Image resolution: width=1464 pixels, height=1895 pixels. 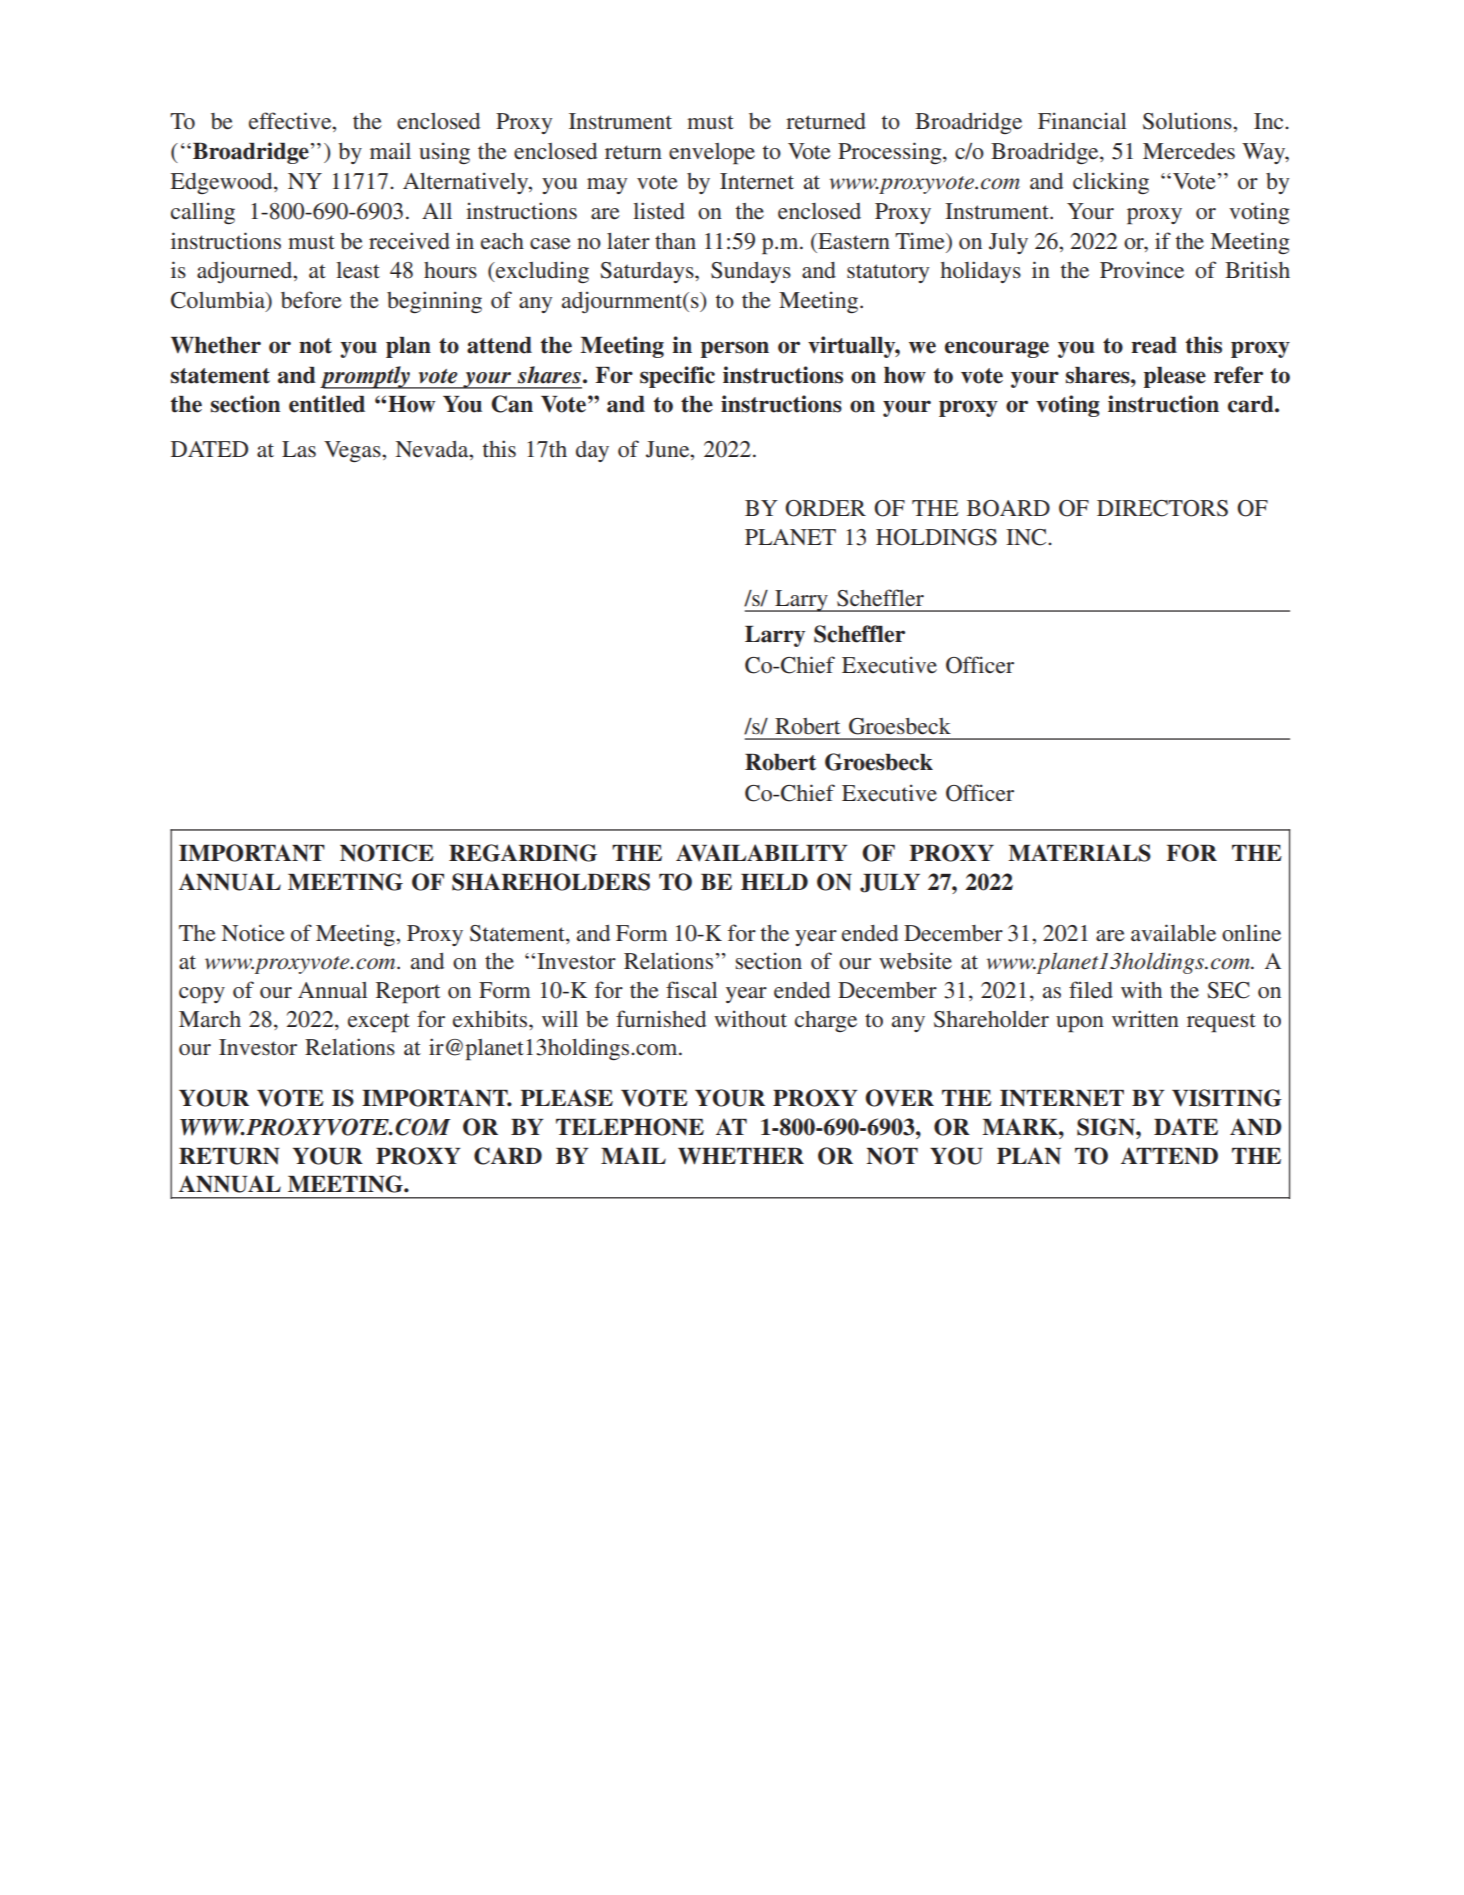 I want to click on Vegas, so click(x=353, y=452).
